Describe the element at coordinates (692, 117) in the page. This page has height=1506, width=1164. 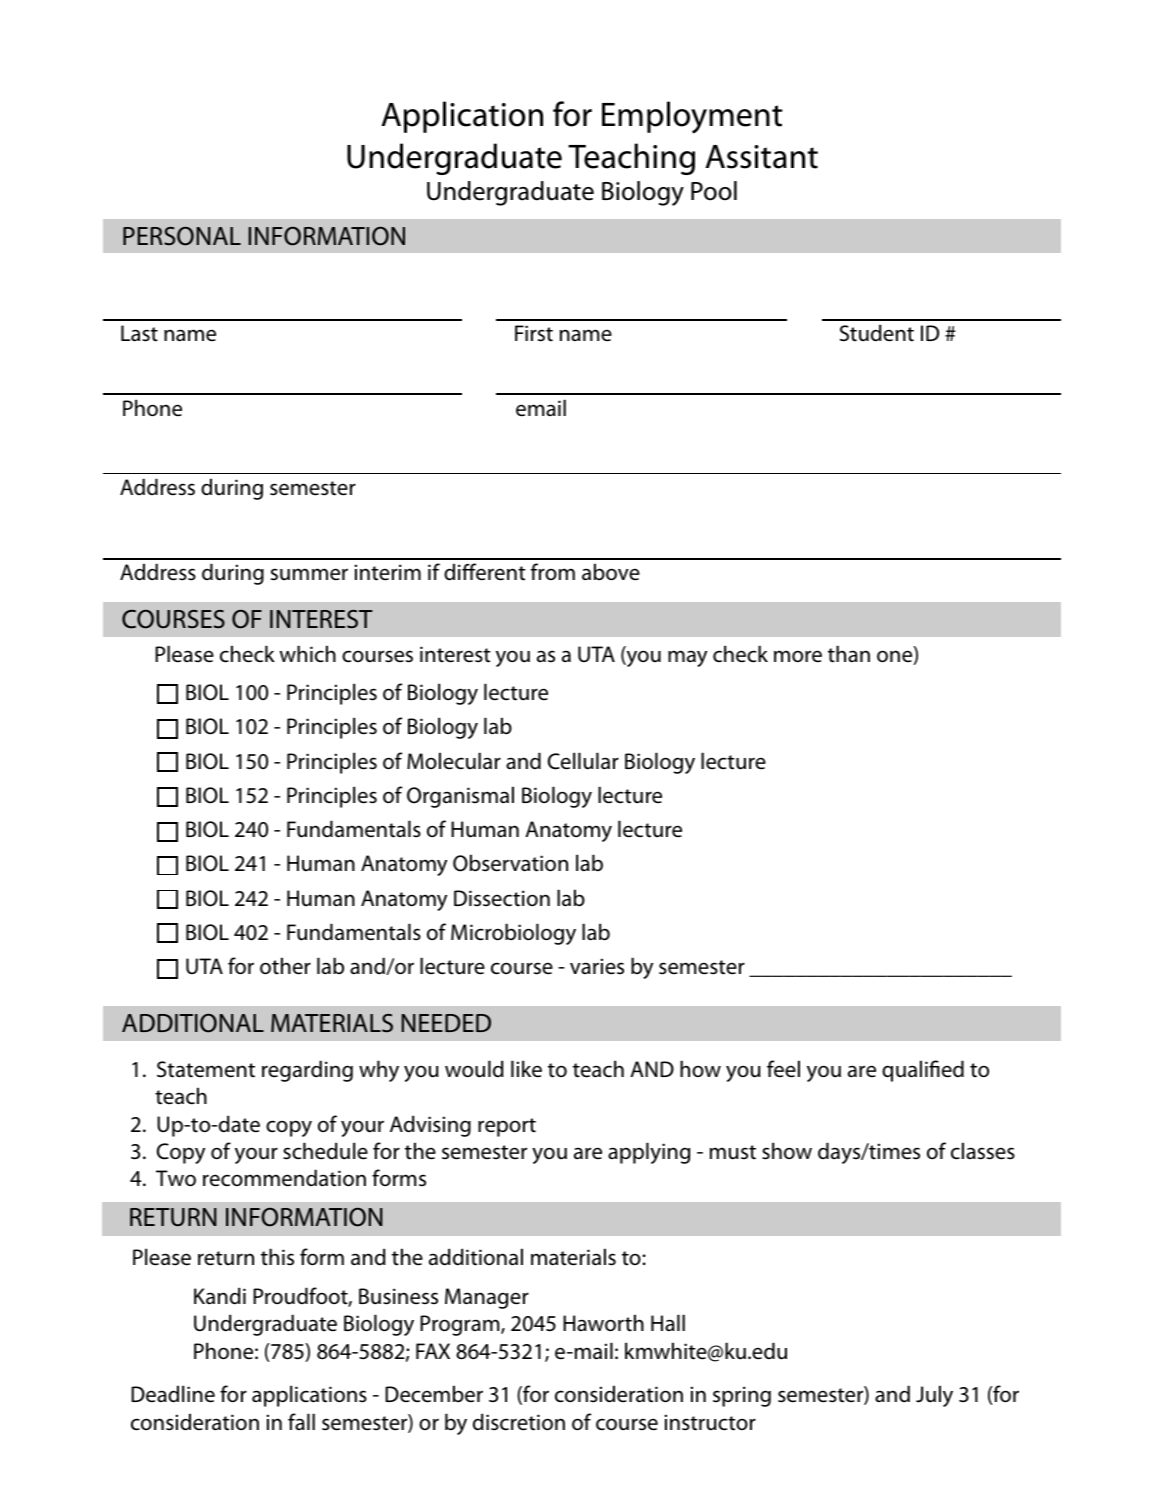
I see `Employment` at that location.
